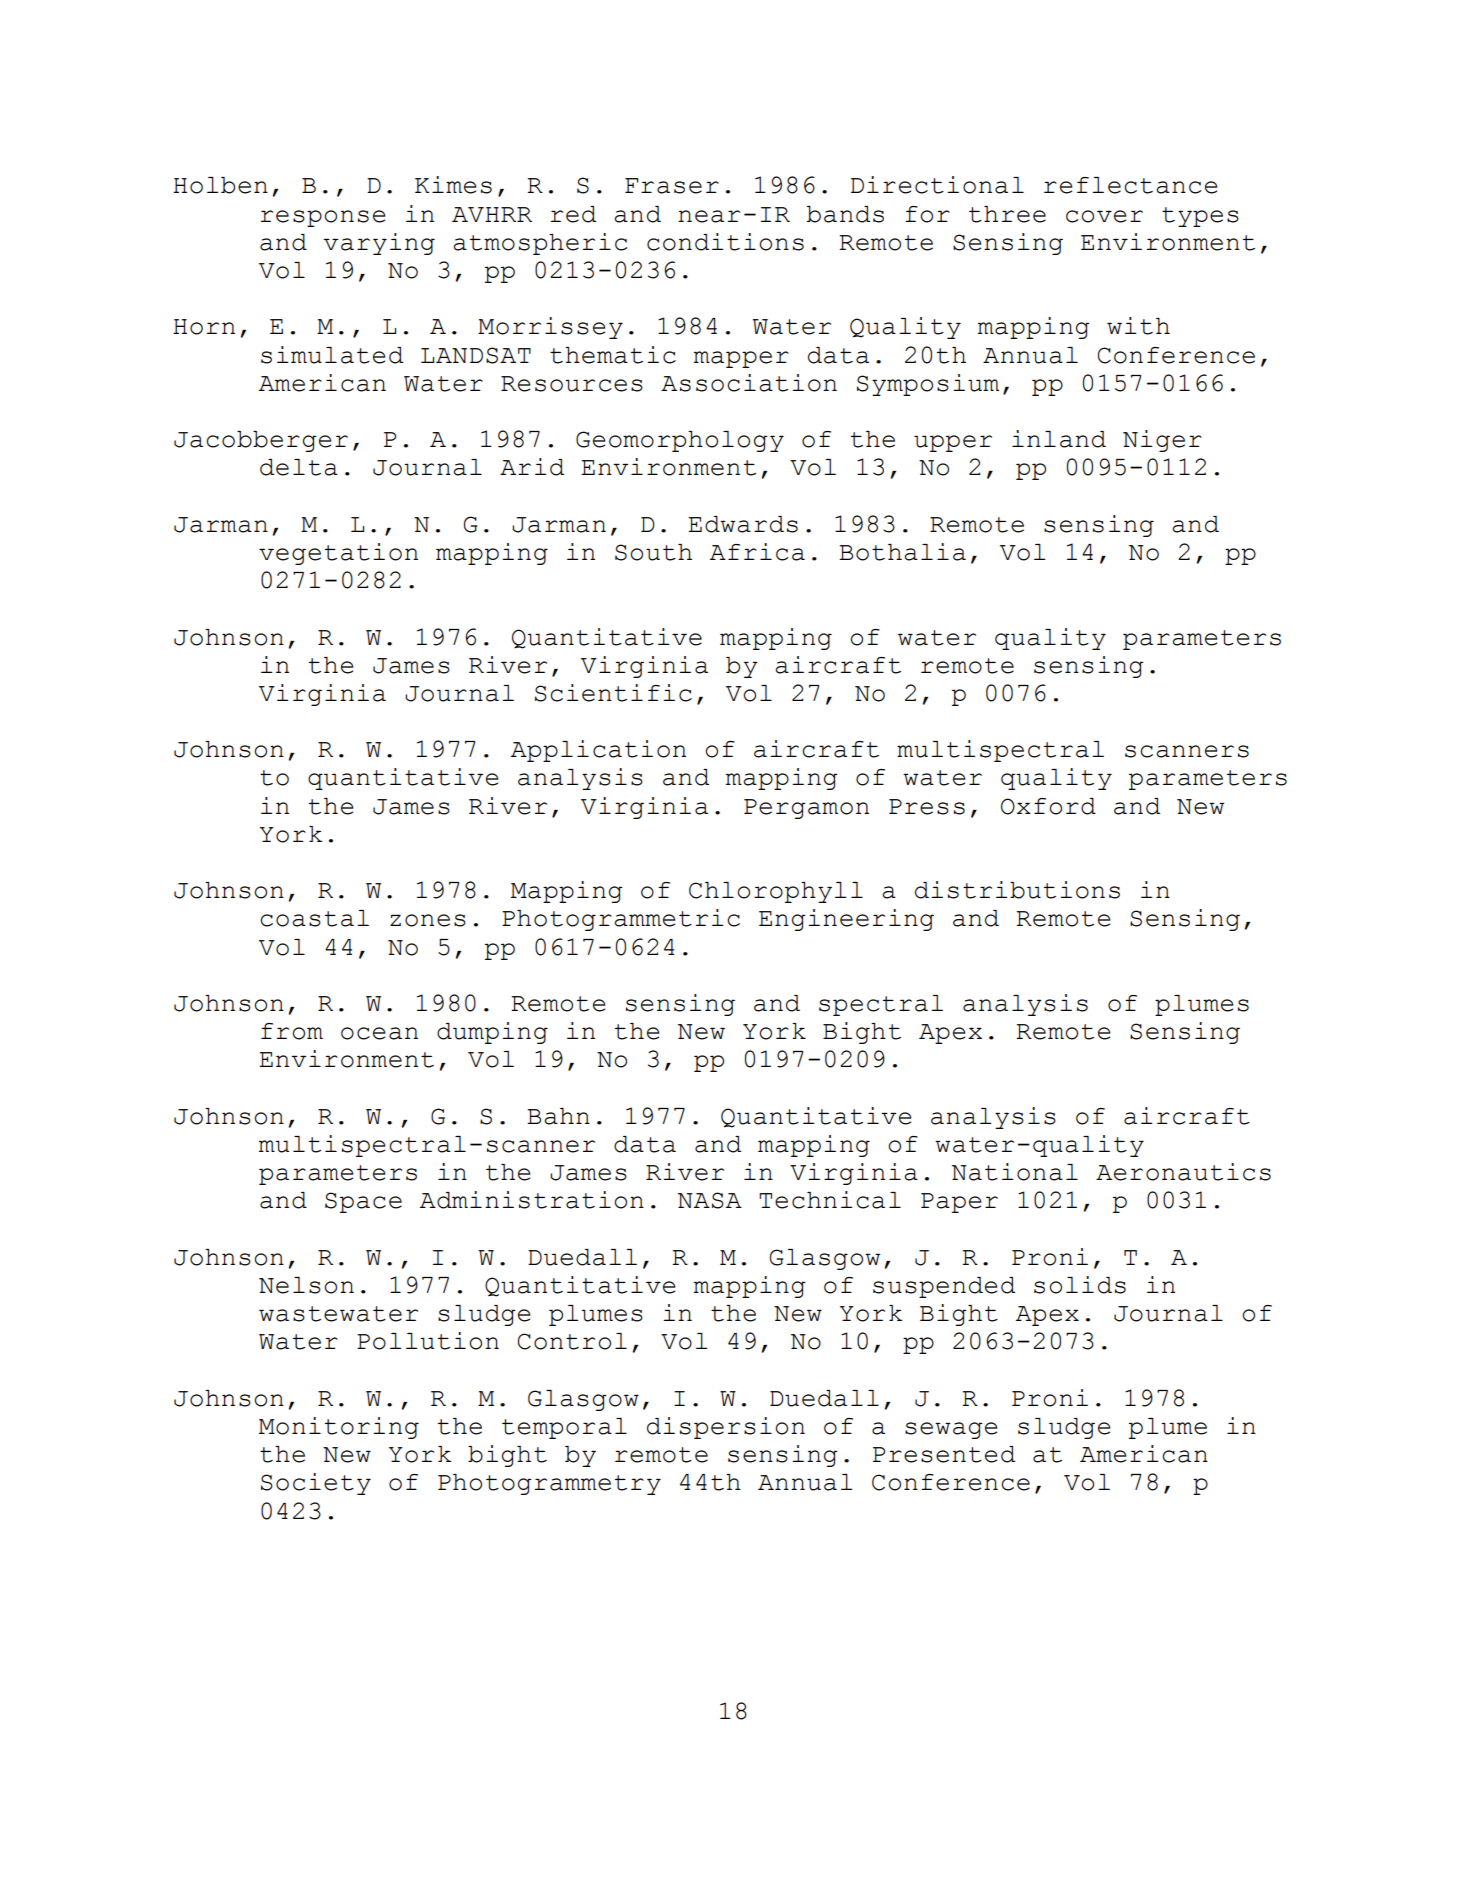  What do you see at coordinates (1104, 216) in the screenshot?
I see `cover` at bounding box center [1104, 216].
